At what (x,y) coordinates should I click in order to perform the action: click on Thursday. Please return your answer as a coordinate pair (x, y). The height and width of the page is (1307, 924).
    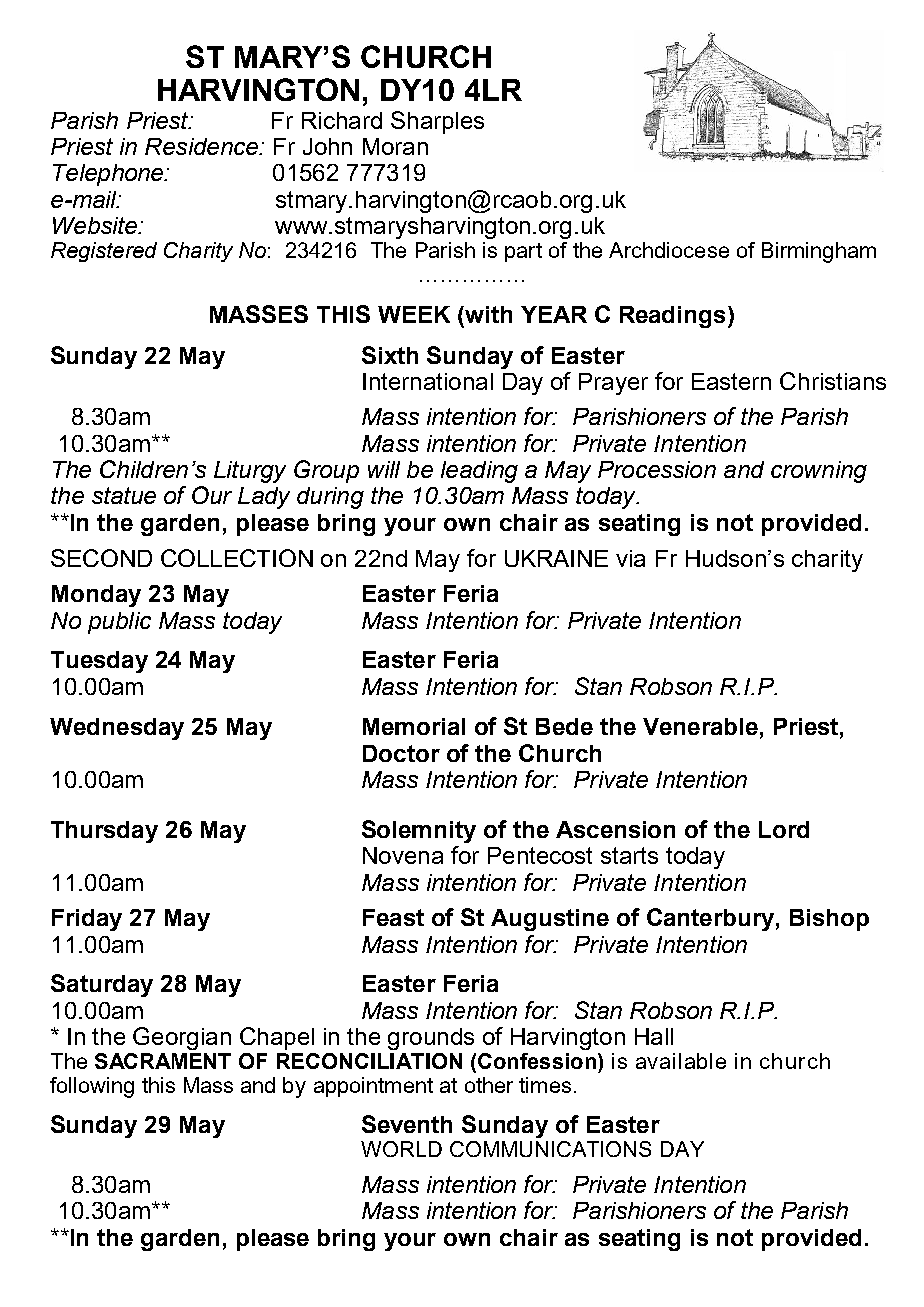
    Looking at the image, I should click on (104, 832).
